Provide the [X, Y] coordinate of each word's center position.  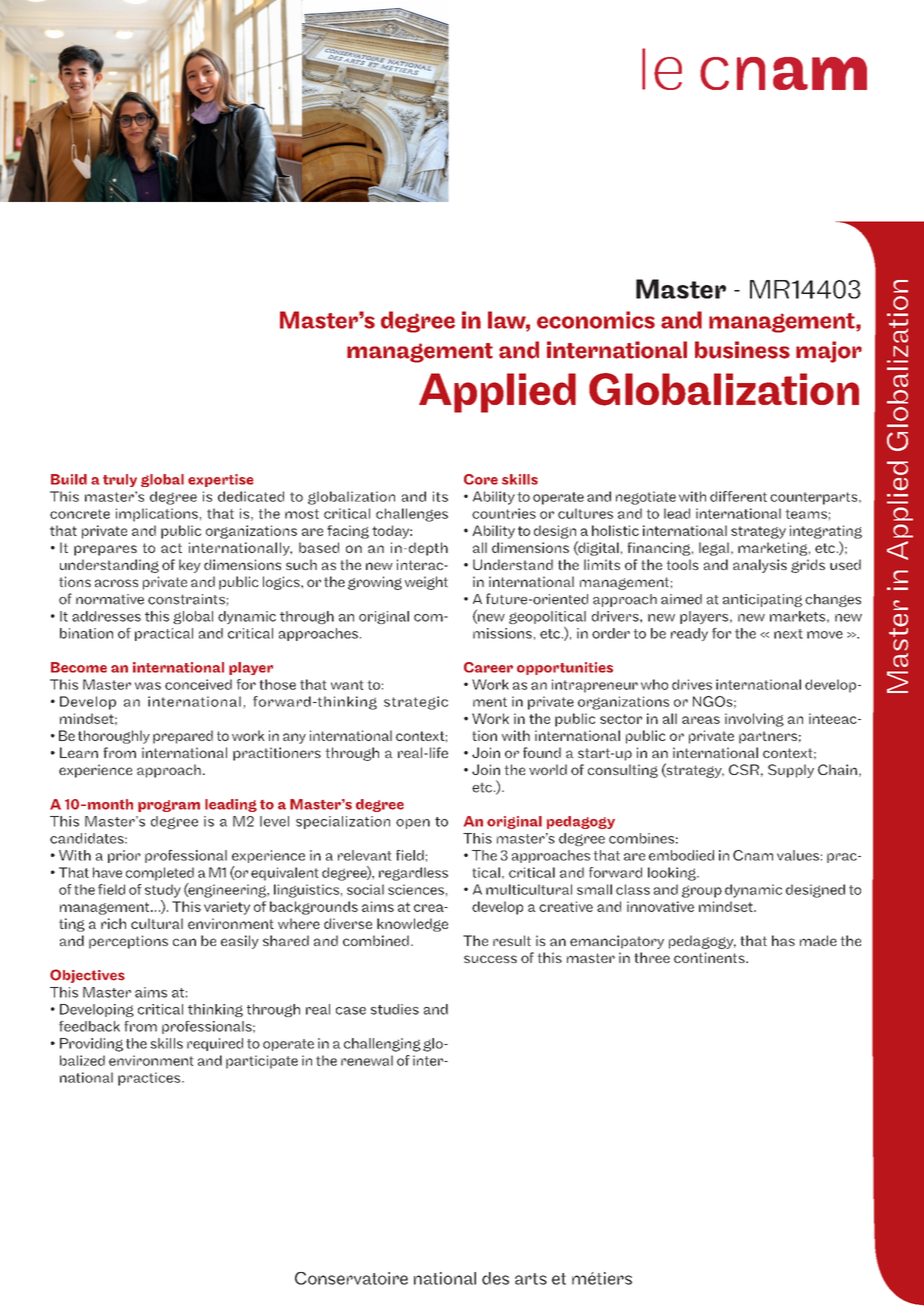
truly [120, 480]
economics [596, 320]
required [215, 1044]
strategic [416, 703]
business [742, 350]
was [148, 686]
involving [754, 720]
